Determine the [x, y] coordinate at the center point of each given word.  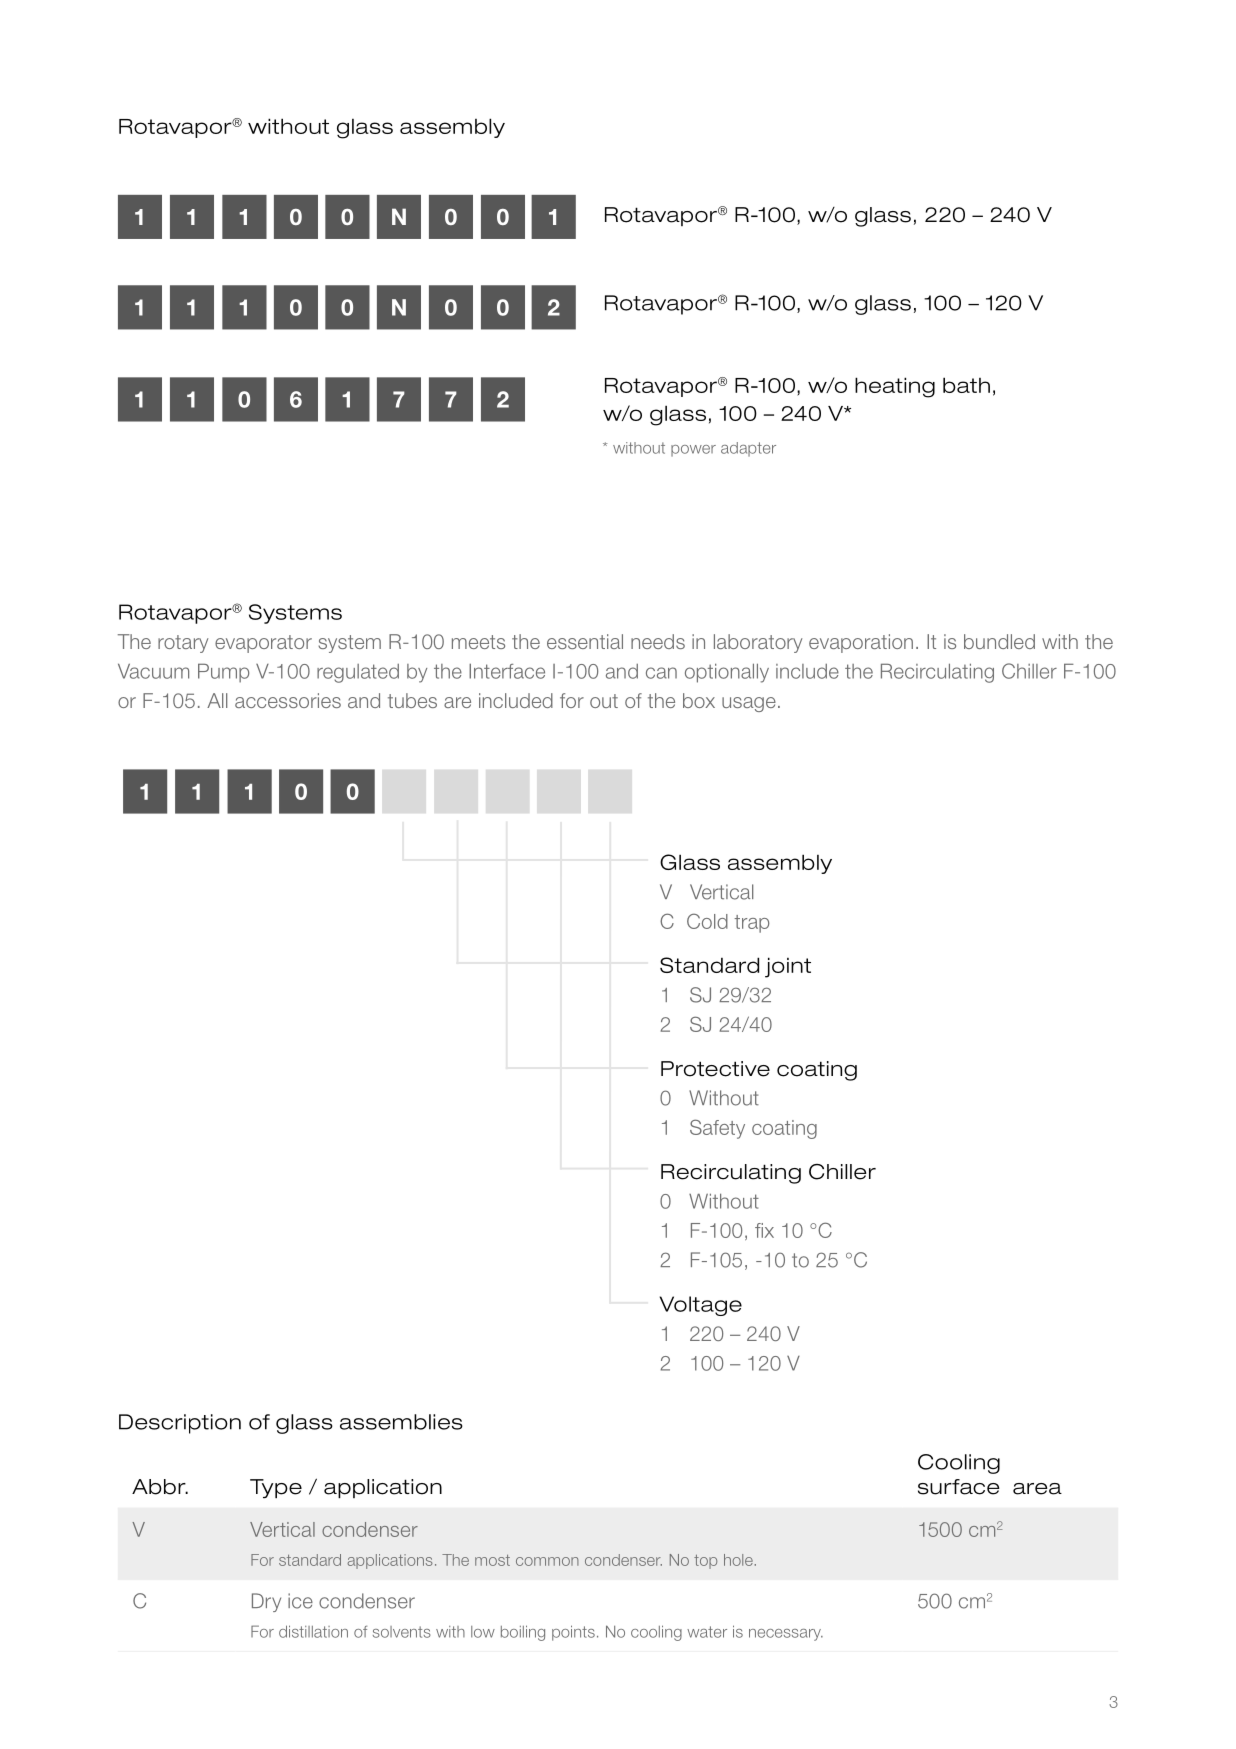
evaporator [263, 644]
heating [895, 387]
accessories [288, 700]
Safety [717, 1129]
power [693, 451]
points [573, 1633]
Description [180, 1424]
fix [764, 1230]
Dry [266, 1602]
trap [752, 924]
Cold [707, 921]
